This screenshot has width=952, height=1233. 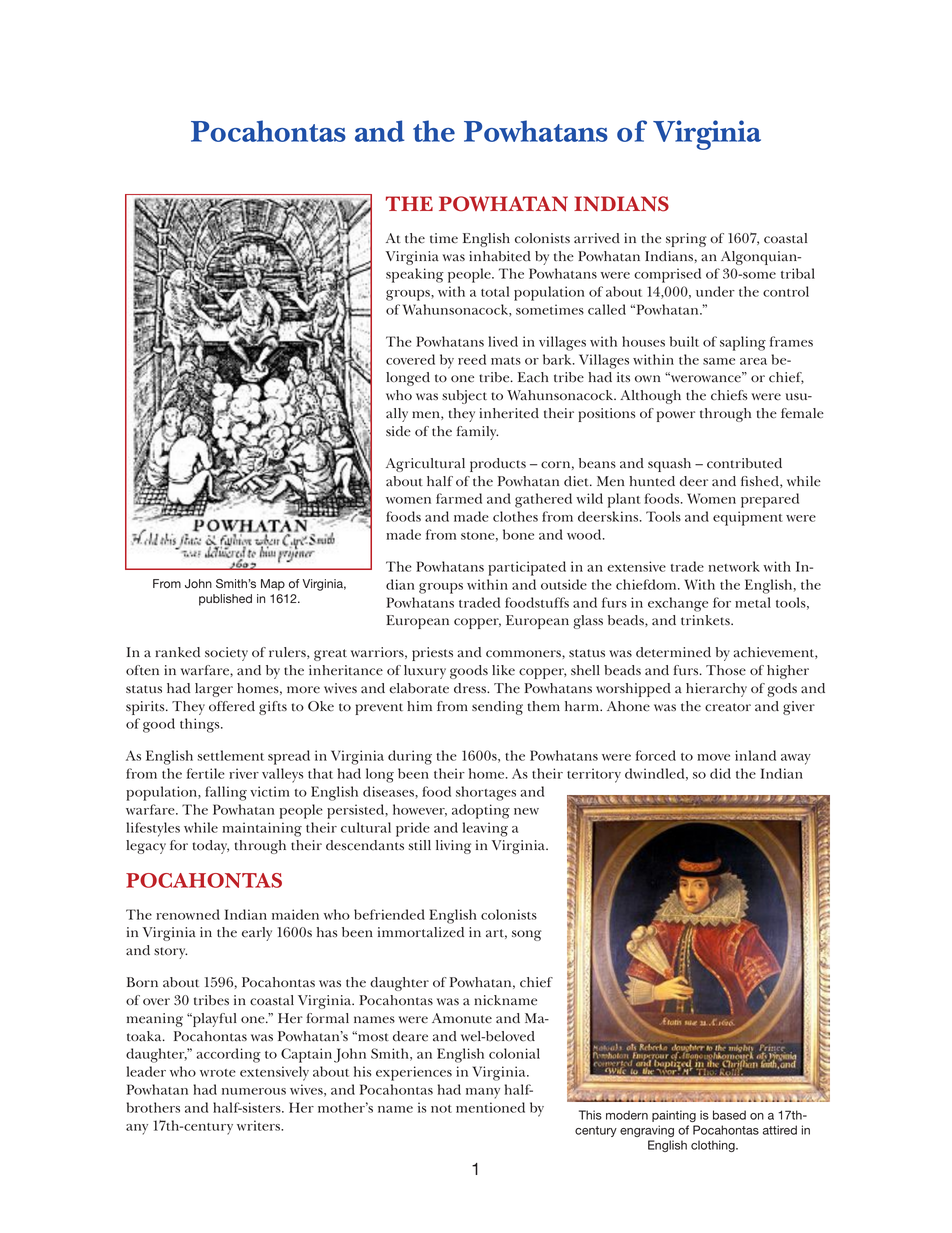 I want to click on did, so click(x=720, y=773).
